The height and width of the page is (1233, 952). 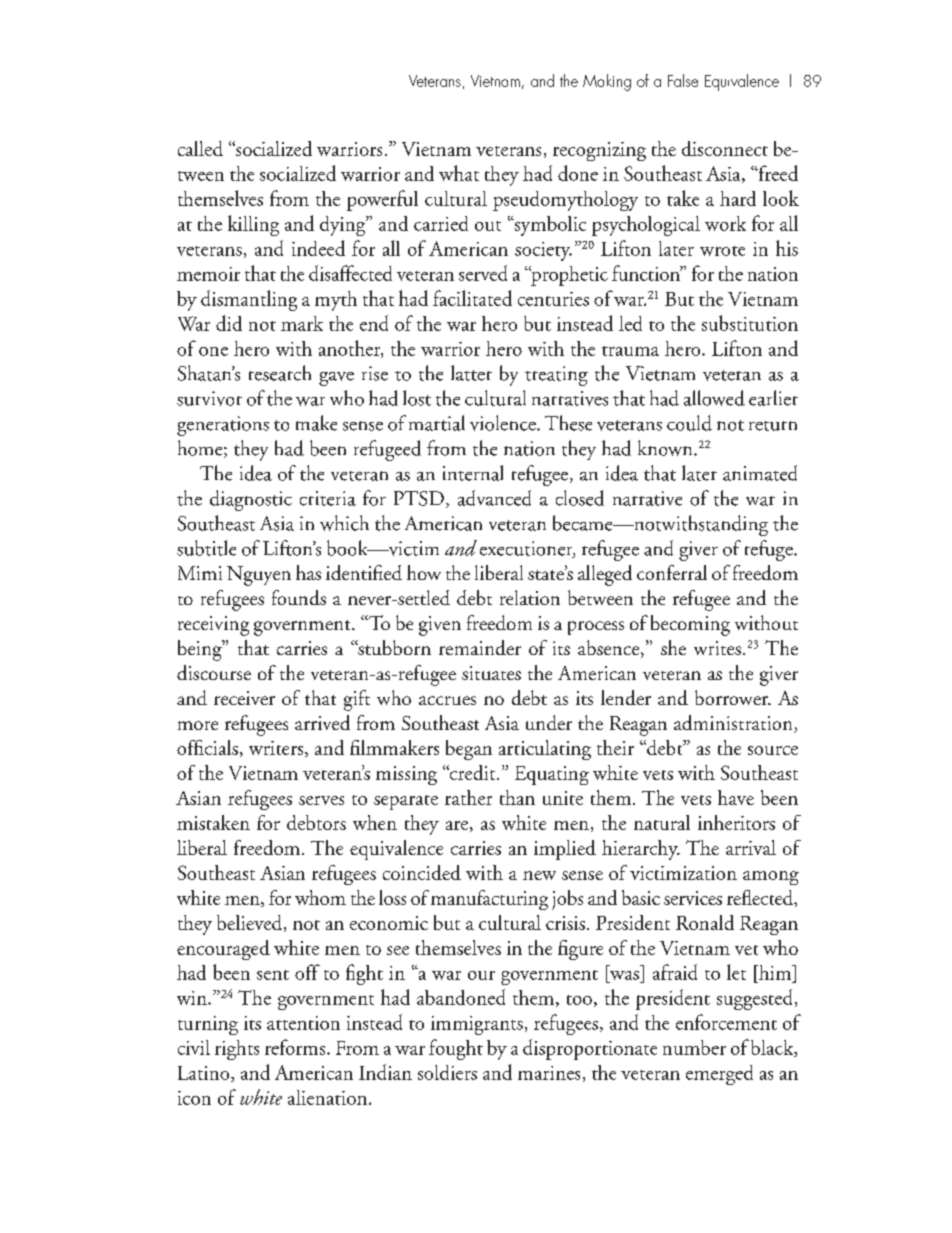 What do you see at coordinates (200, 148) in the page?
I see `called` at bounding box center [200, 148].
